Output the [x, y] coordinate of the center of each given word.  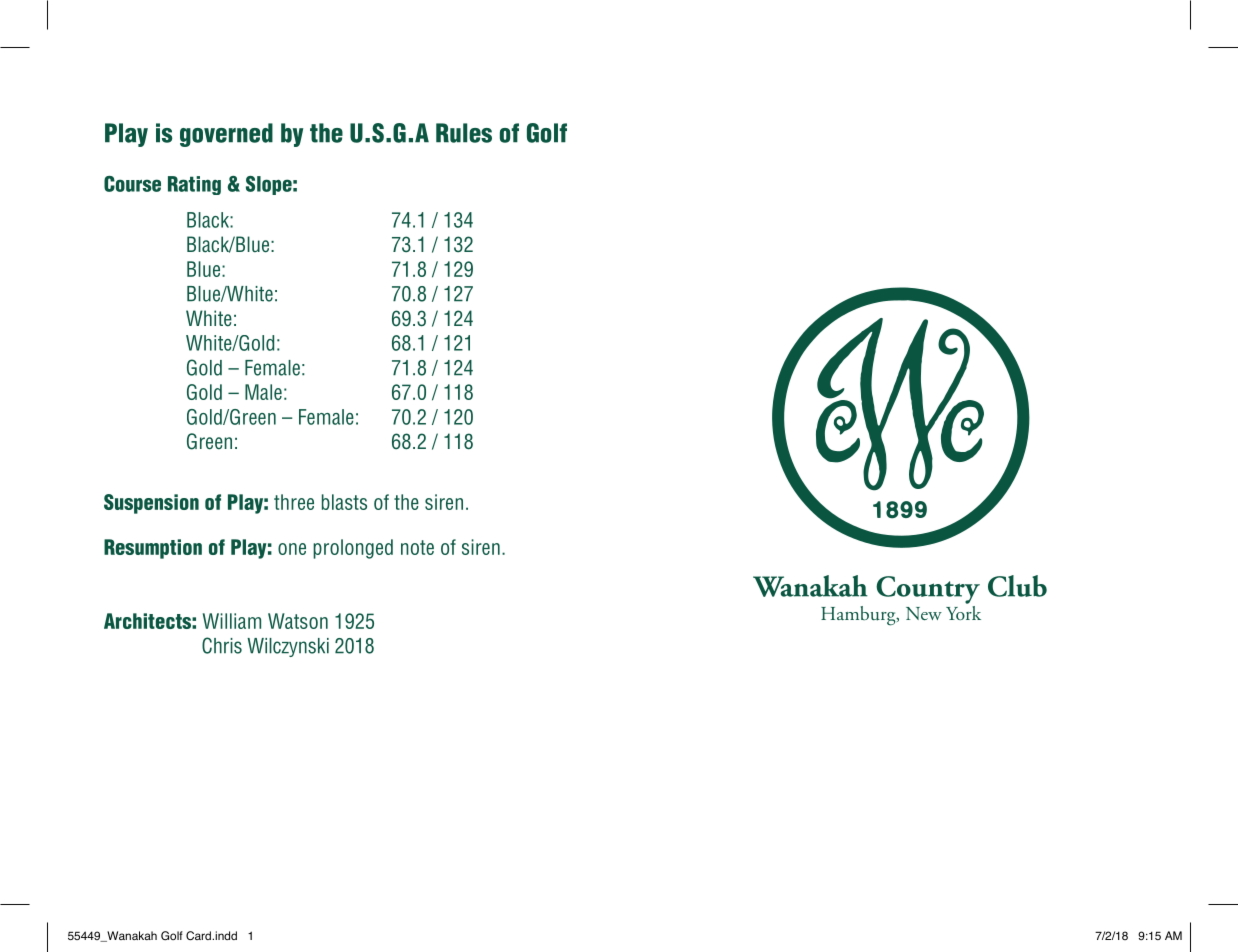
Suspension [151, 504]
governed [226, 135]
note [417, 547]
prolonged [353, 549]
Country [928, 590]
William [232, 621]
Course [132, 184]
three [294, 502]
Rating [194, 185]
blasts [344, 502]
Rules [464, 133]
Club [1017, 586]
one [292, 549]
